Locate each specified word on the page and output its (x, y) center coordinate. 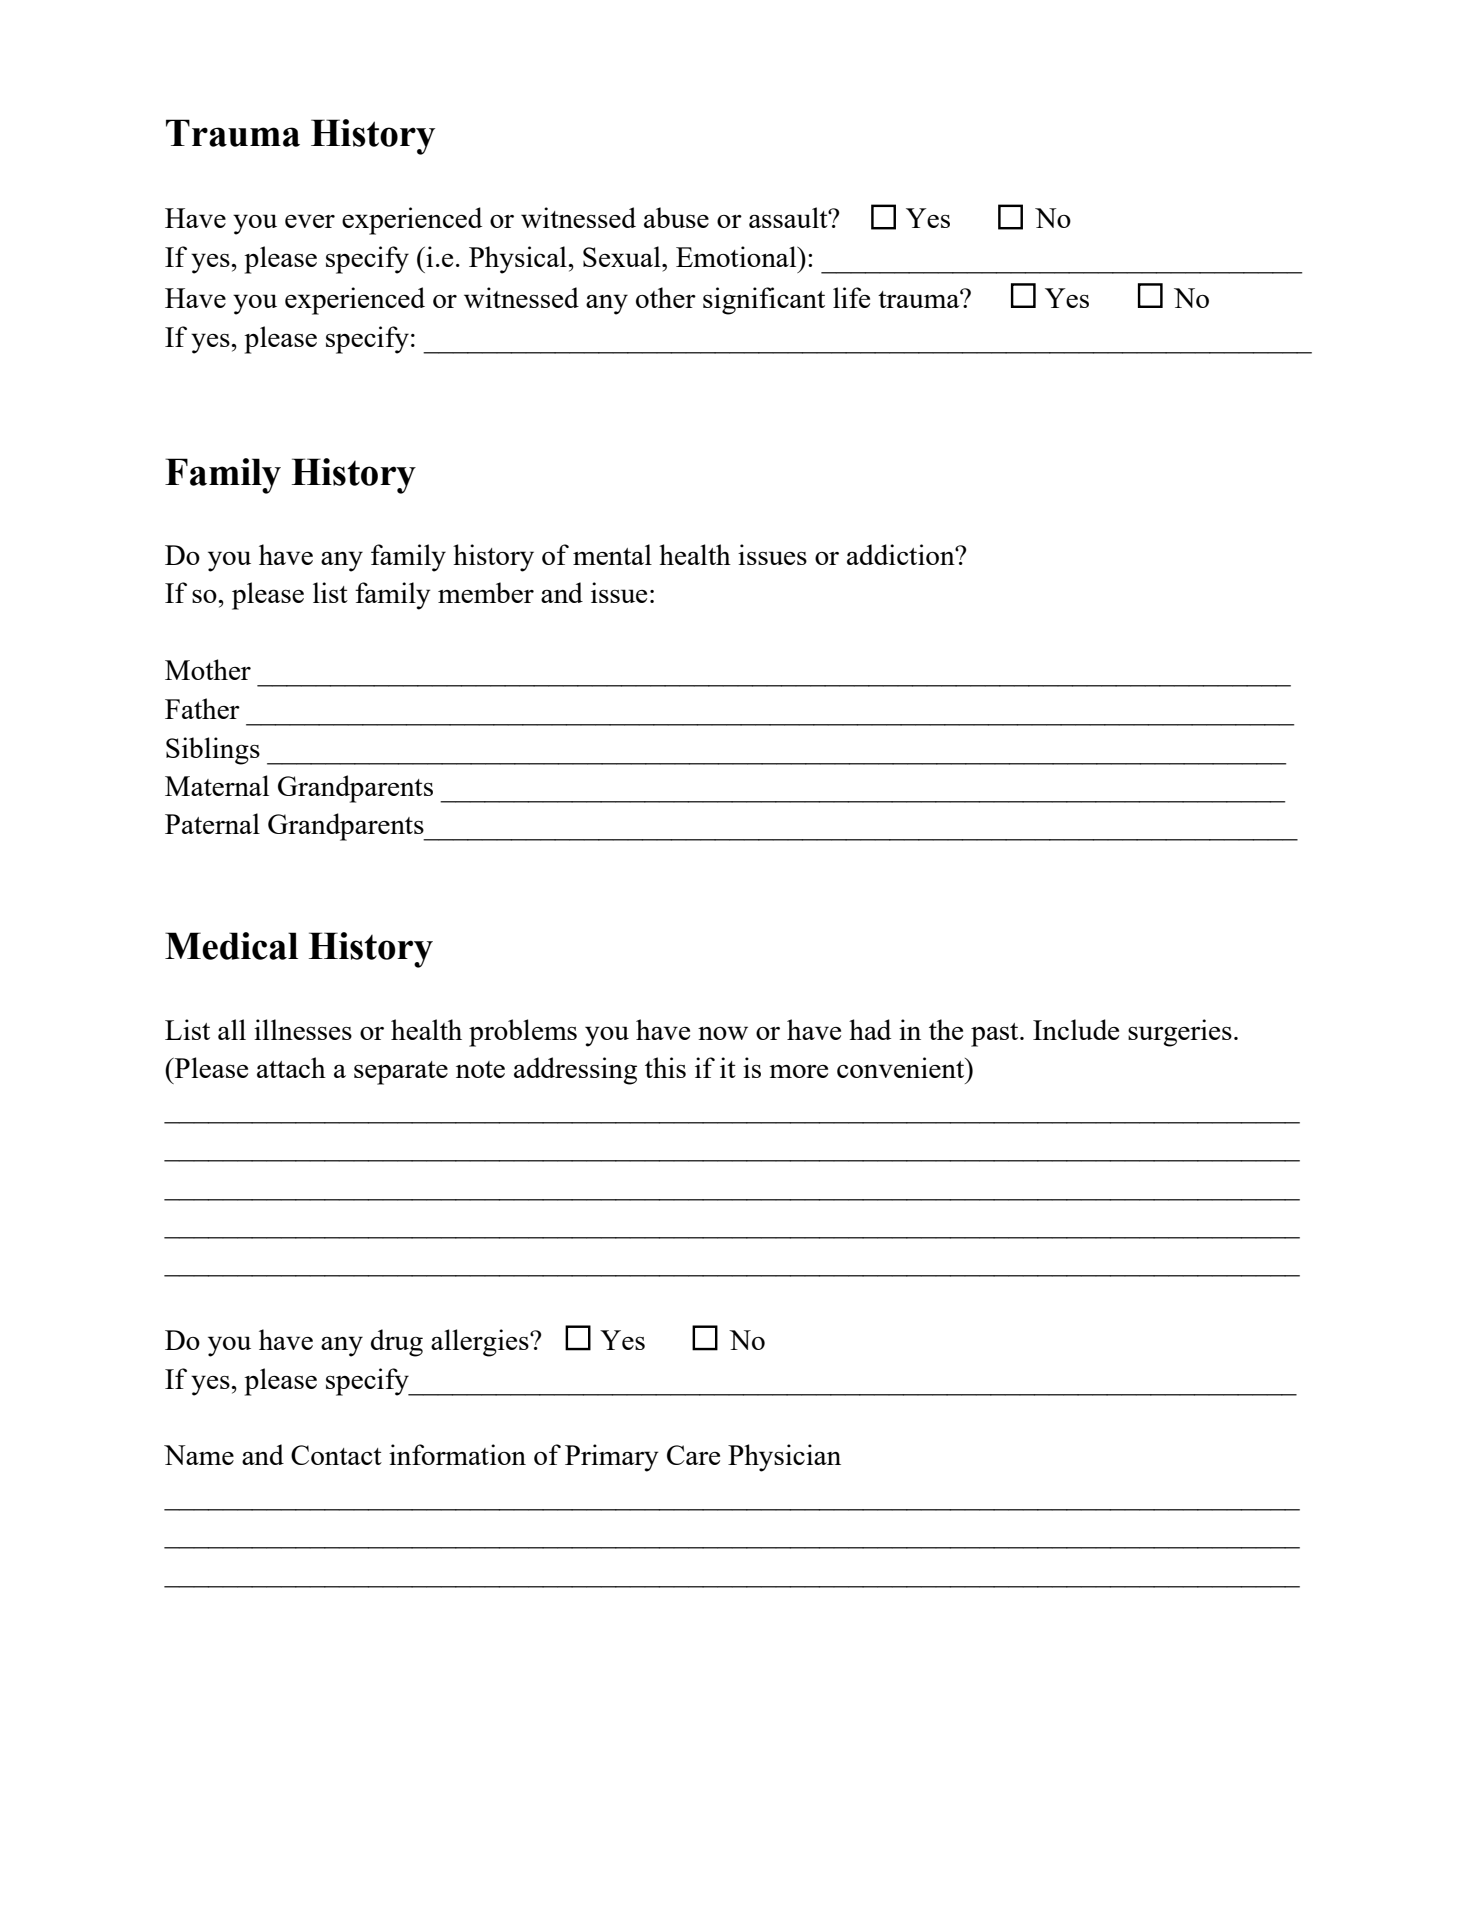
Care (693, 1455)
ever (310, 221)
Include (1076, 1029)
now (723, 1033)
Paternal (212, 823)
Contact (336, 1455)
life (851, 297)
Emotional (737, 256)
